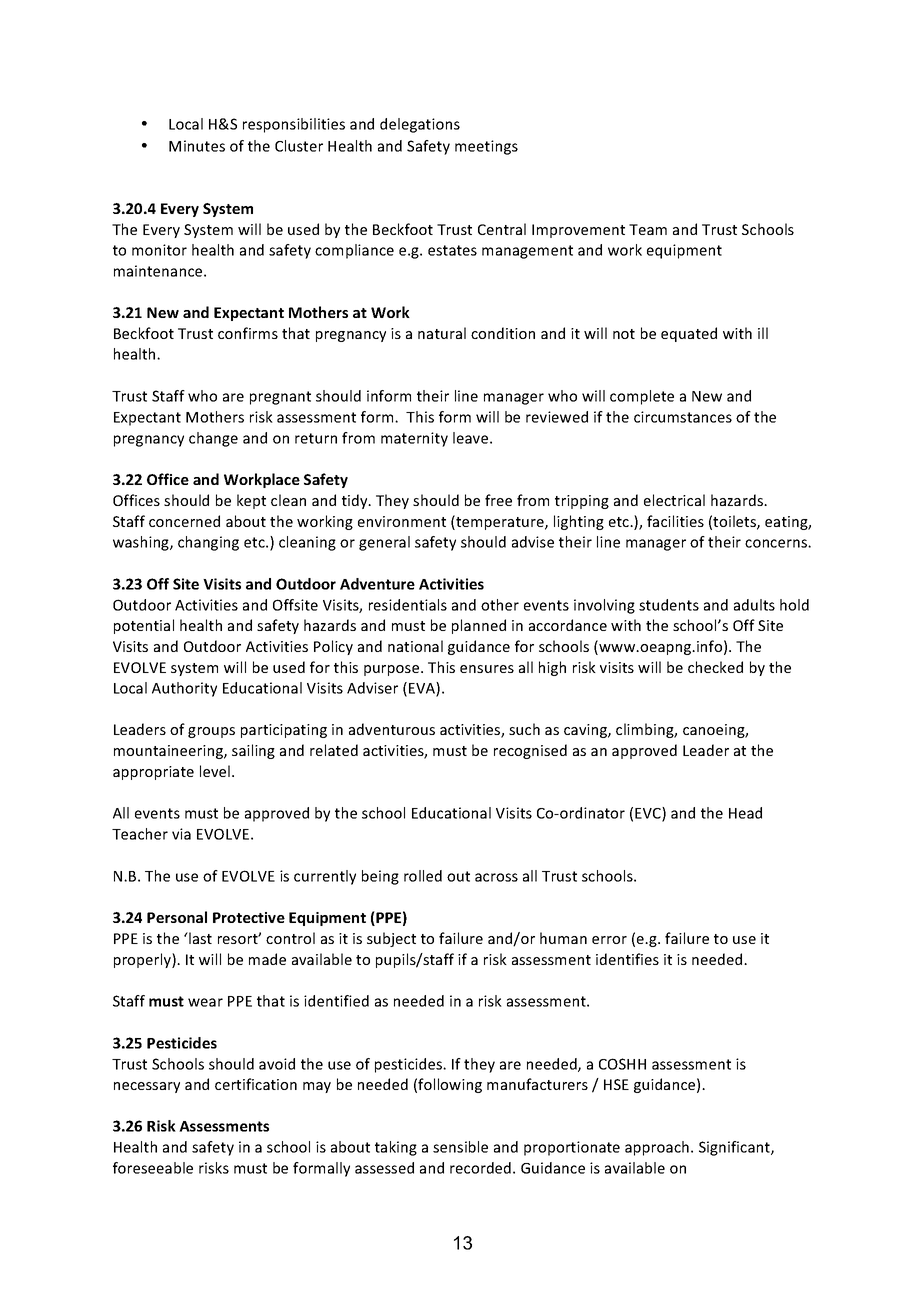 The width and height of the page is (924, 1308). What do you see at coordinates (648, 229) in the page?
I see `Team` at bounding box center [648, 229].
